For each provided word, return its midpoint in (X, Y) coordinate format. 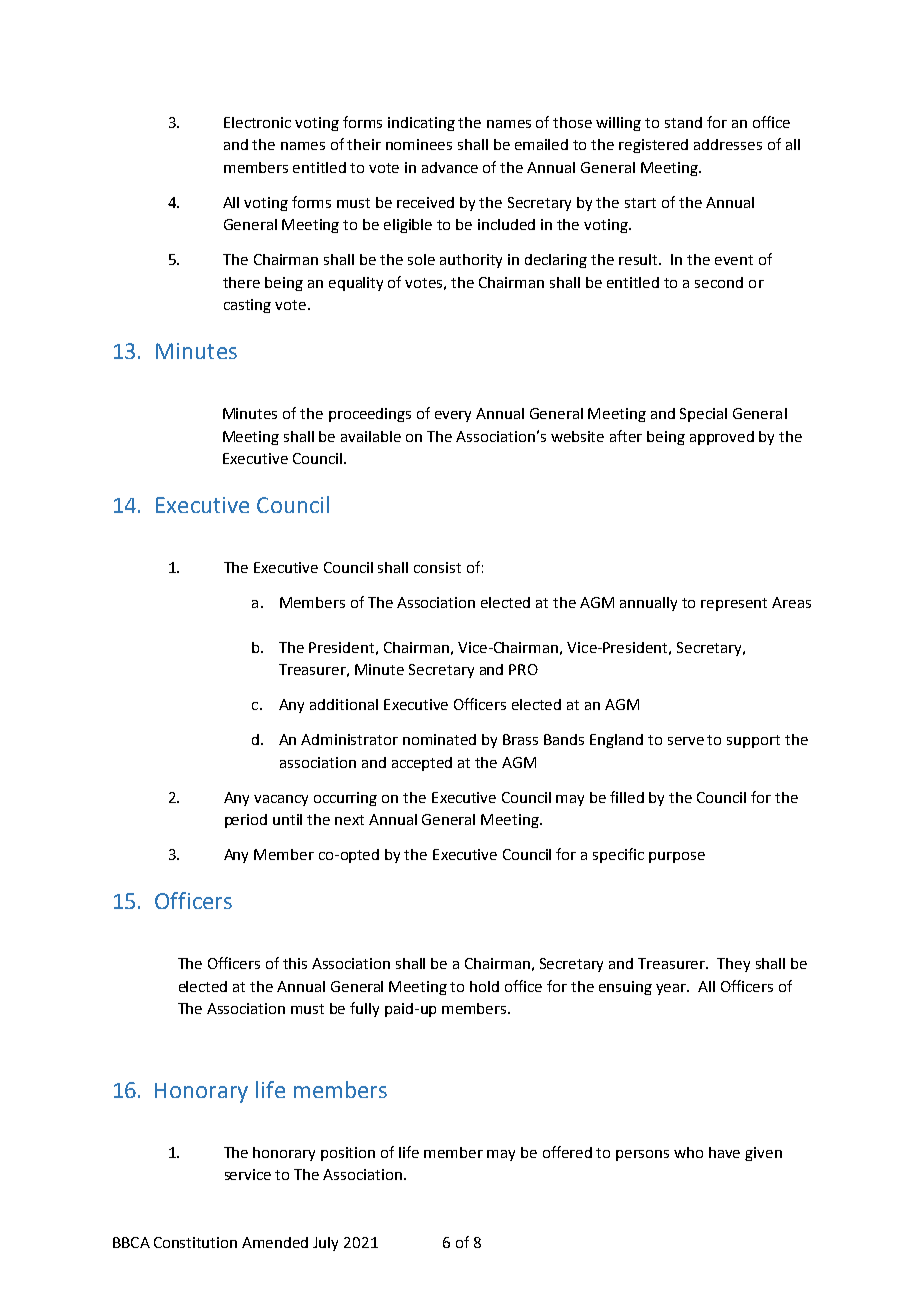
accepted (422, 764)
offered (567, 1152)
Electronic (257, 122)
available (371, 436)
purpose (677, 857)
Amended (275, 1242)
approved (722, 438)
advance (450, 167)
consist (437, 567)
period (246, 821)
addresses (728, 144)
